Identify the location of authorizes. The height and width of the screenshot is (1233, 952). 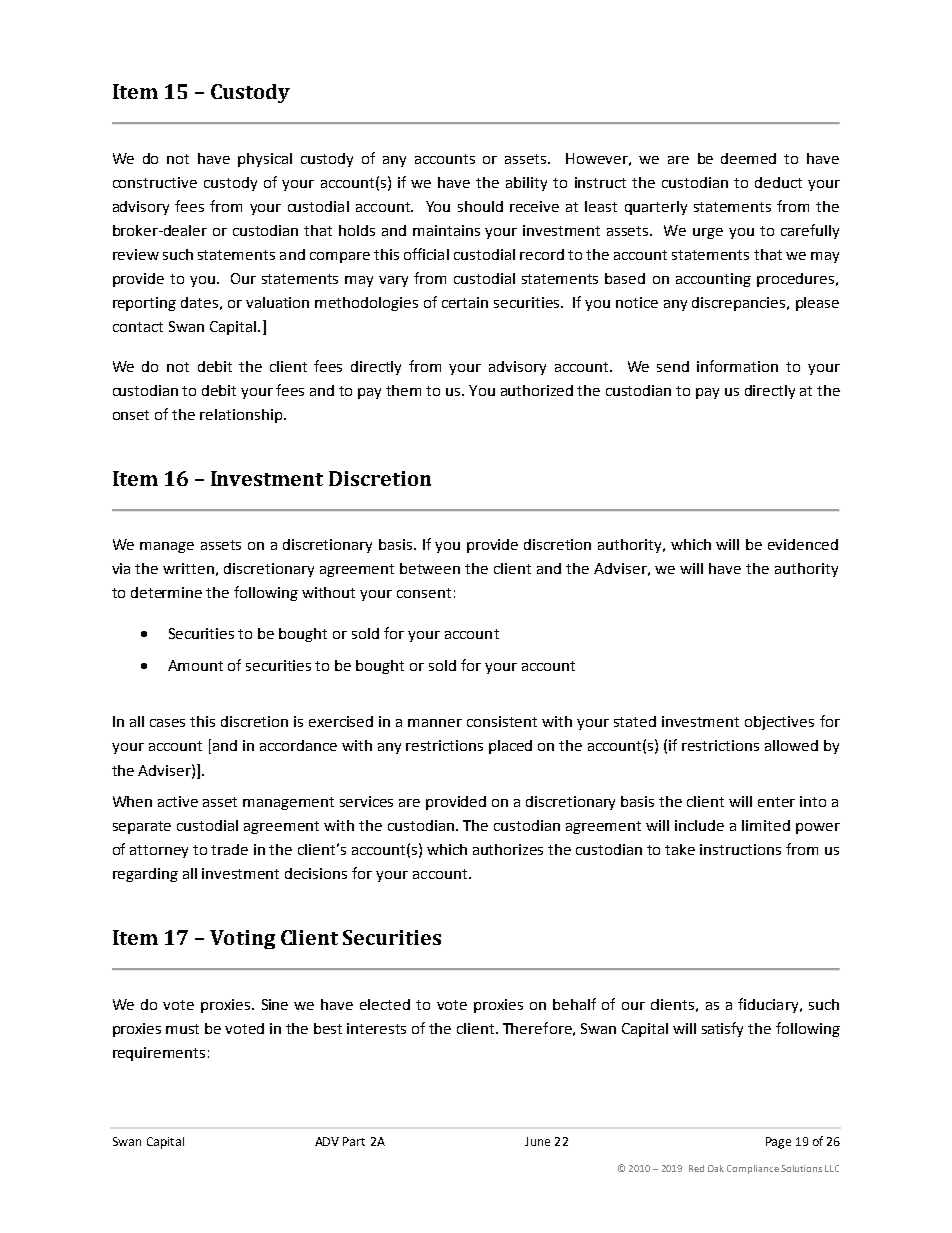
(508, 849).
